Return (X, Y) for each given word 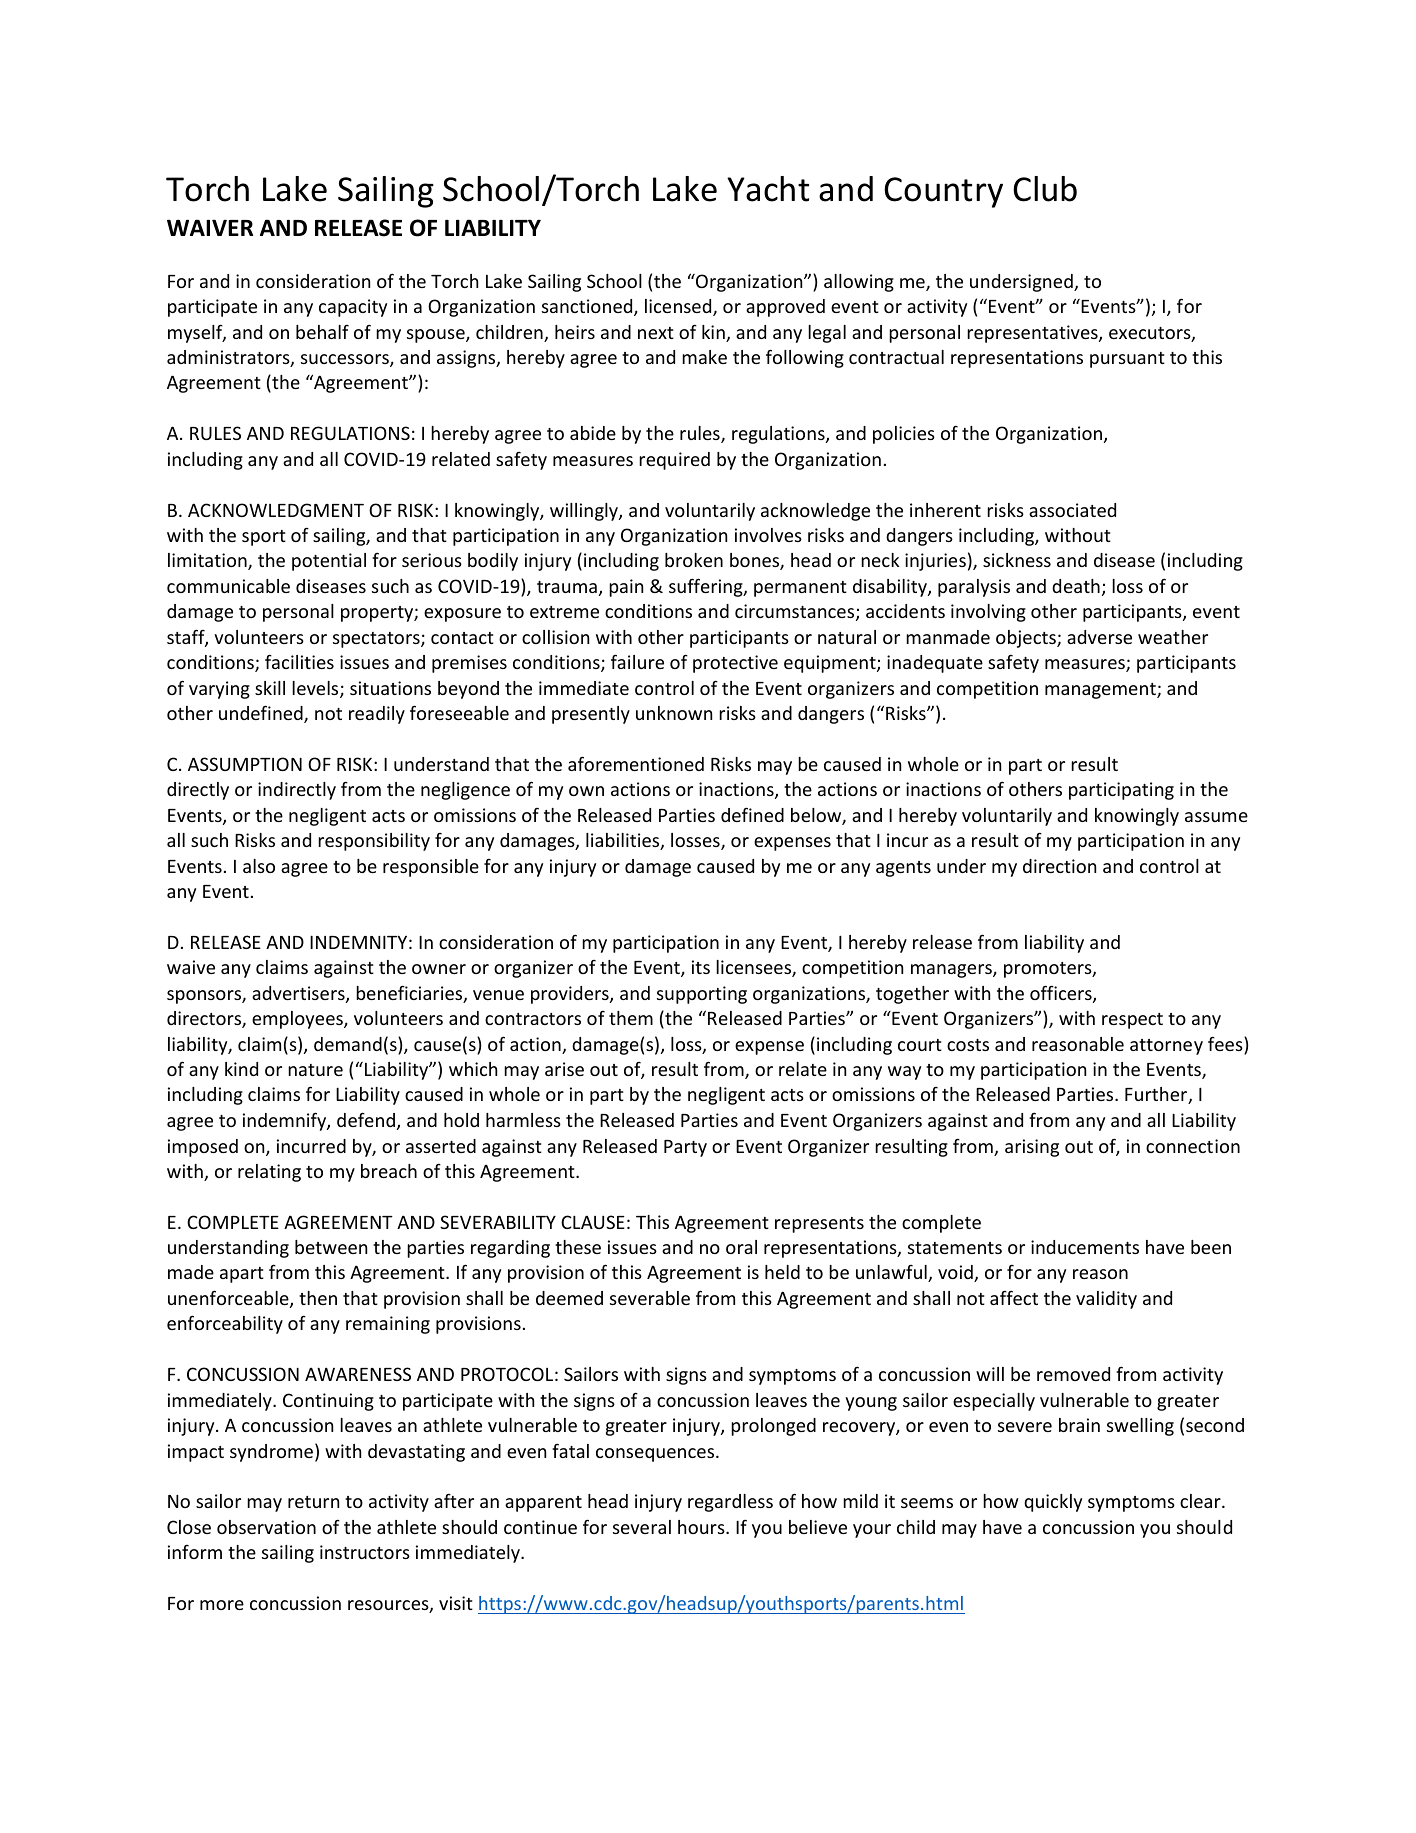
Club (1045, 189)
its (701, 967)
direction (1059, 866)
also (259, 866)
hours (702, 1527)
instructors (365, 1552)
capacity (353, 308)
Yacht (768, 189)
